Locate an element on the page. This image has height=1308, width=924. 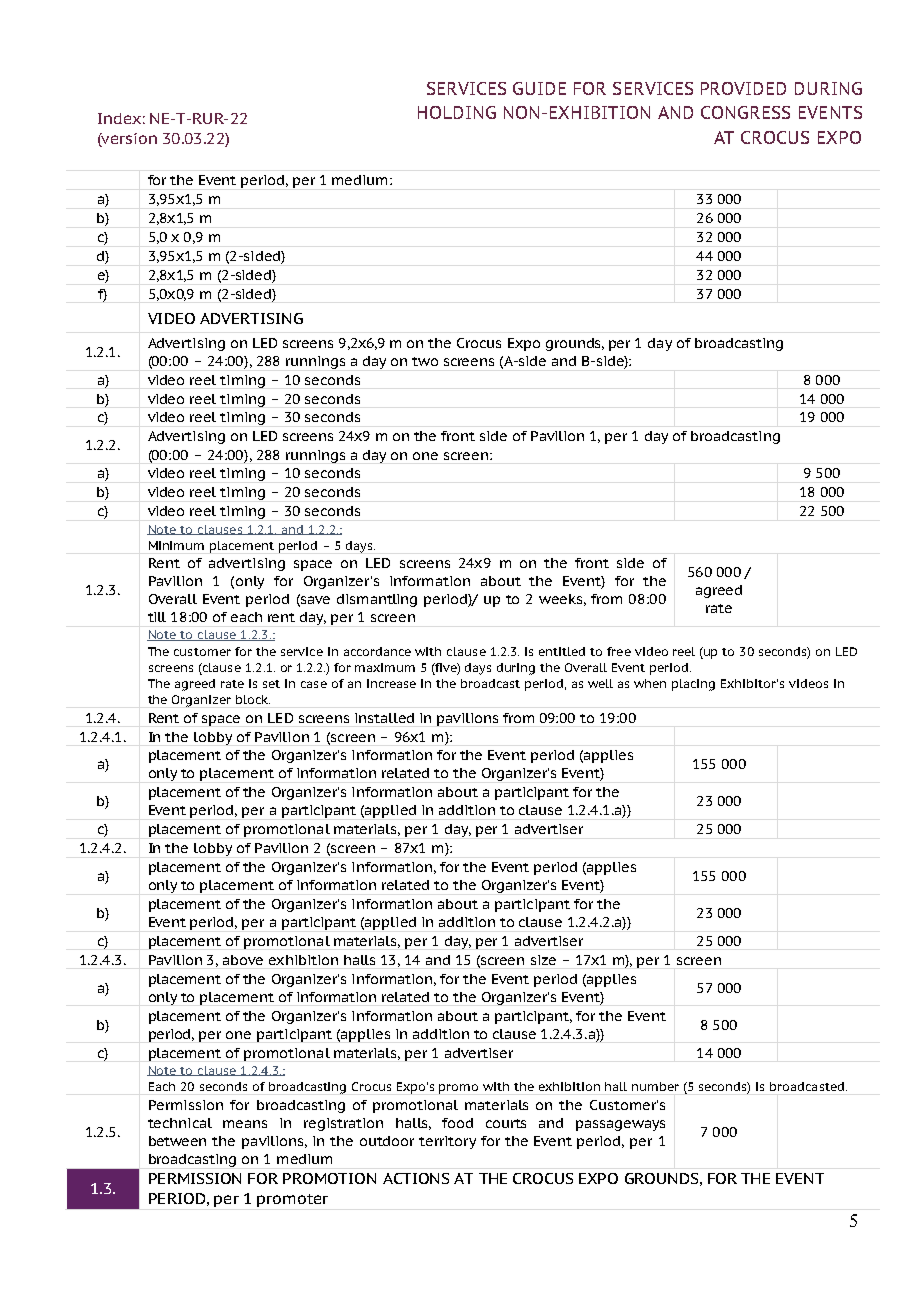
between is located at coordinates (177, 1141).
